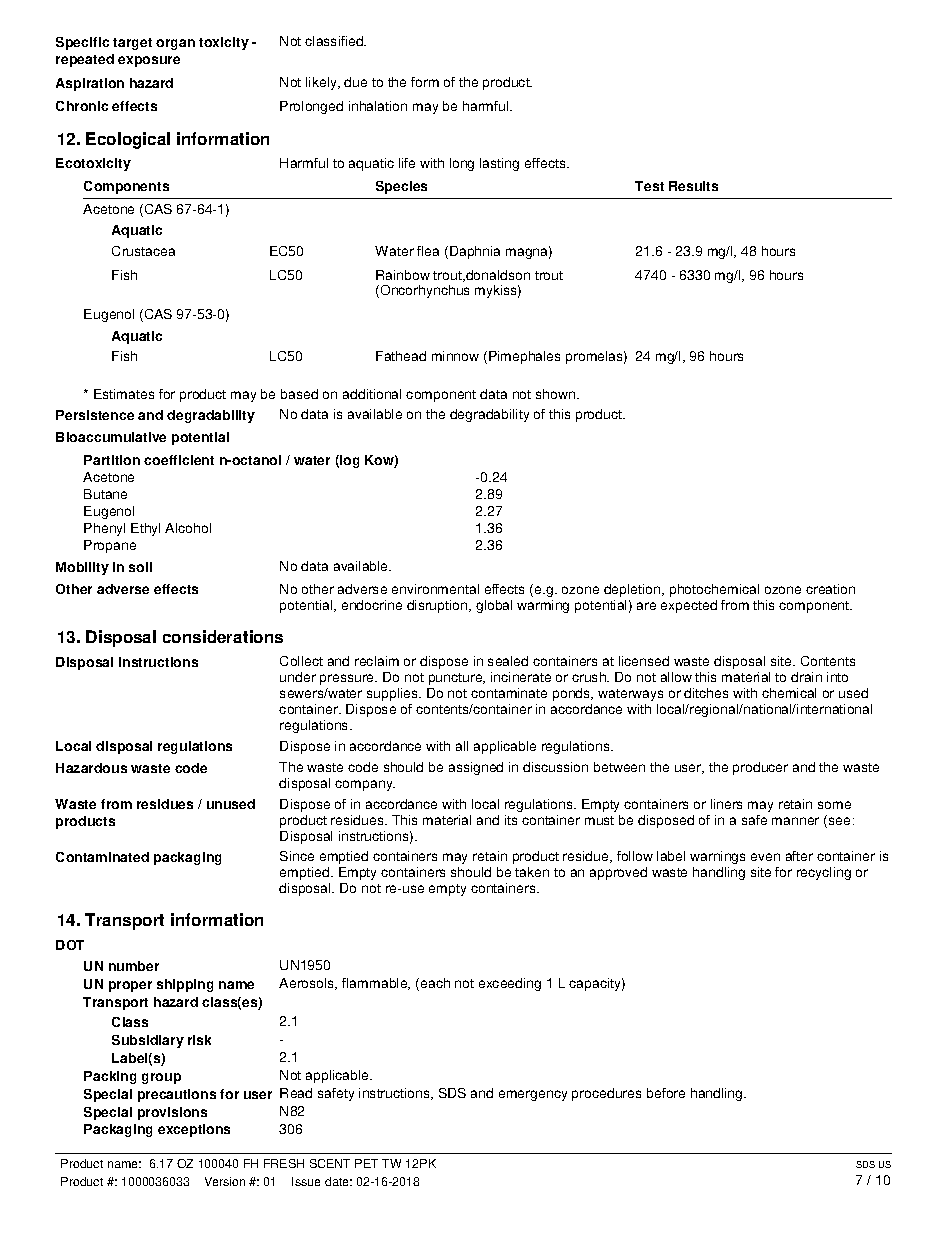  What do you see at coordinates (693, 186) in the screenshot?
I see `Results` at bounding box center [693, 186].
